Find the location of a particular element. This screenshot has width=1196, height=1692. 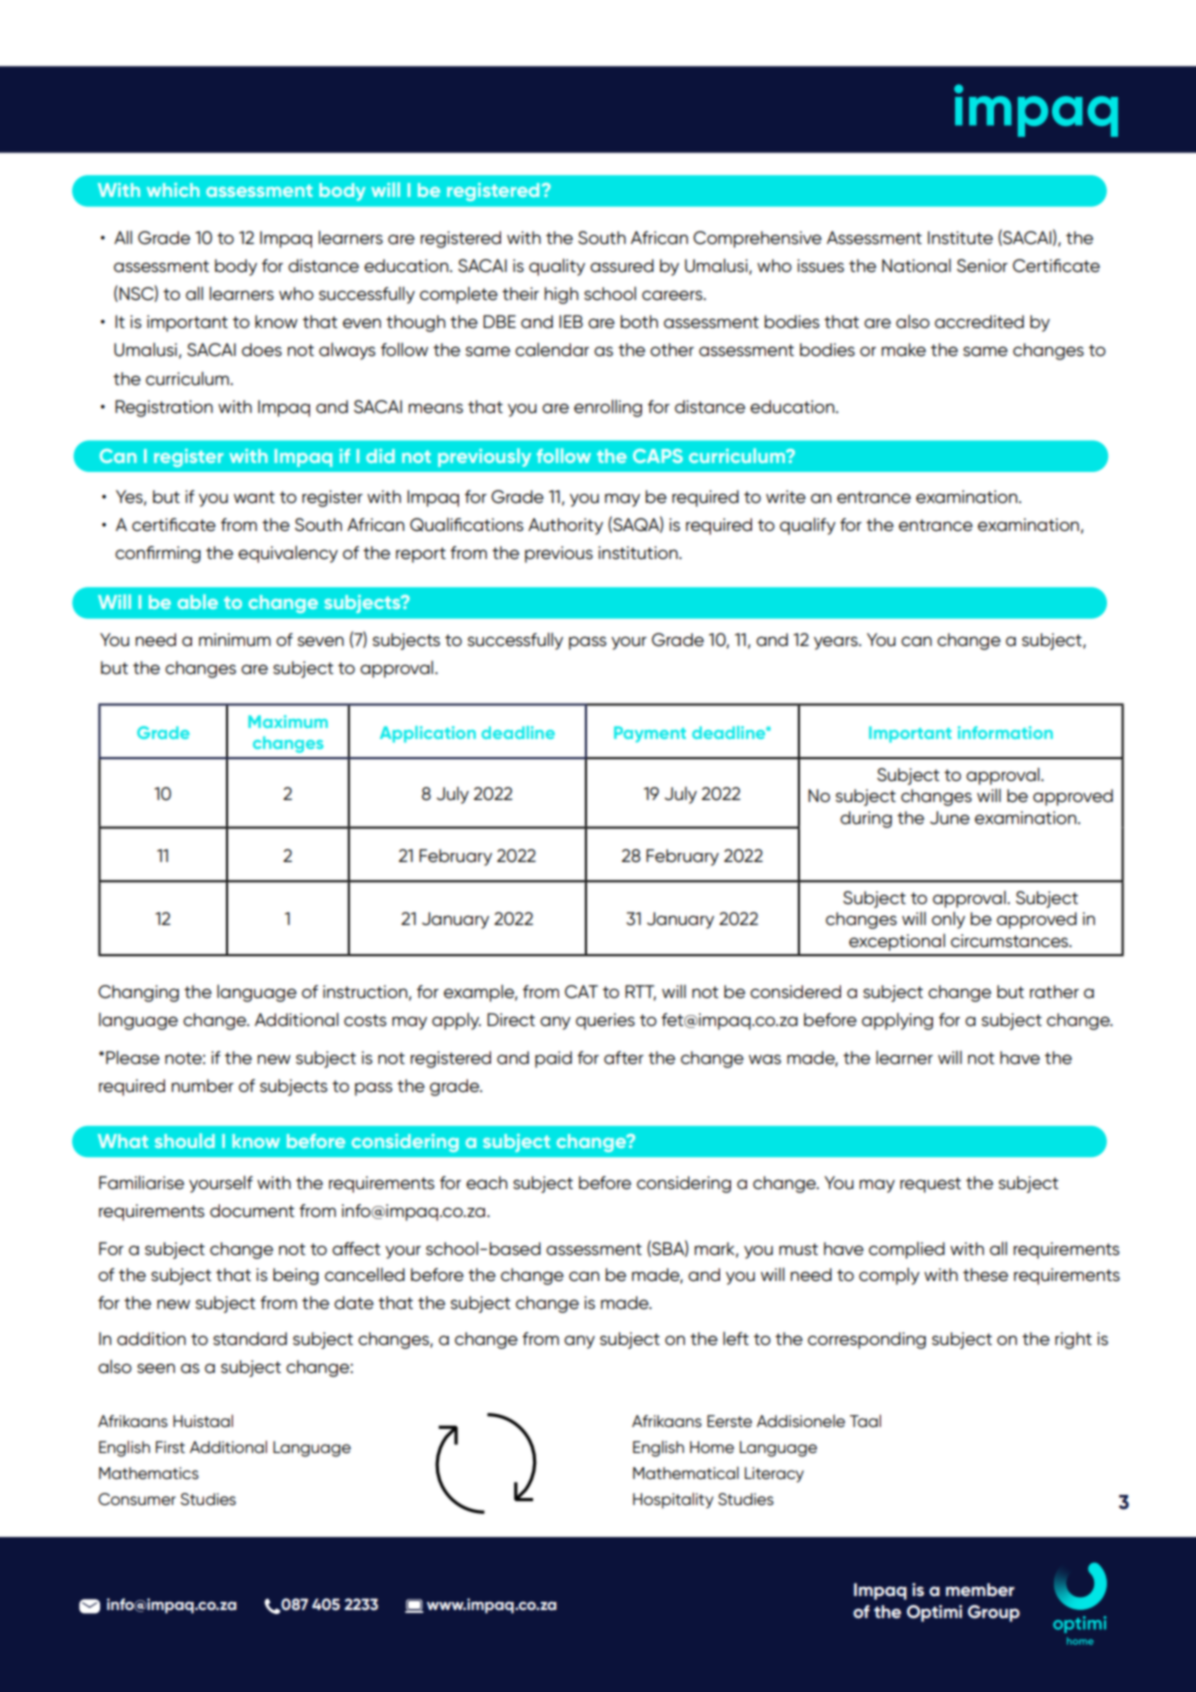

Changing is located at coordinates (138, 993).
